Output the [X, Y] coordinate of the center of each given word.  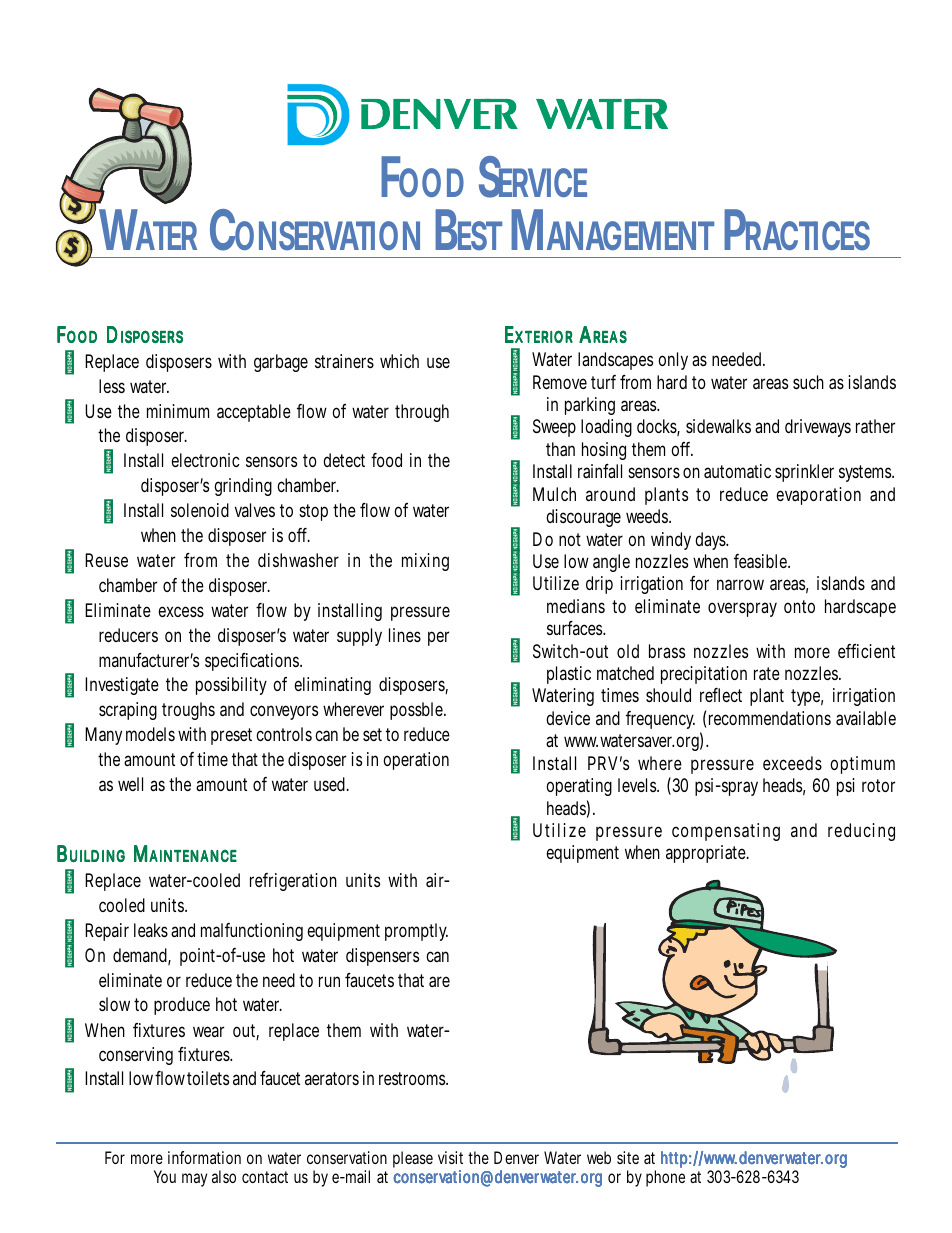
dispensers [382, 957]
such [808, 382]
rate [767, 673]
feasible [761, 561]
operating [579, 787]
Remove [560, 382]
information [204, 1157]
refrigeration [293, 882]
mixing [425, 562]
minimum [178, 411]
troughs [188, 711]
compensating [726, 832]
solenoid [200, 510]
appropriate [706, 854]
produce [182, 1006]
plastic [569, 675]
